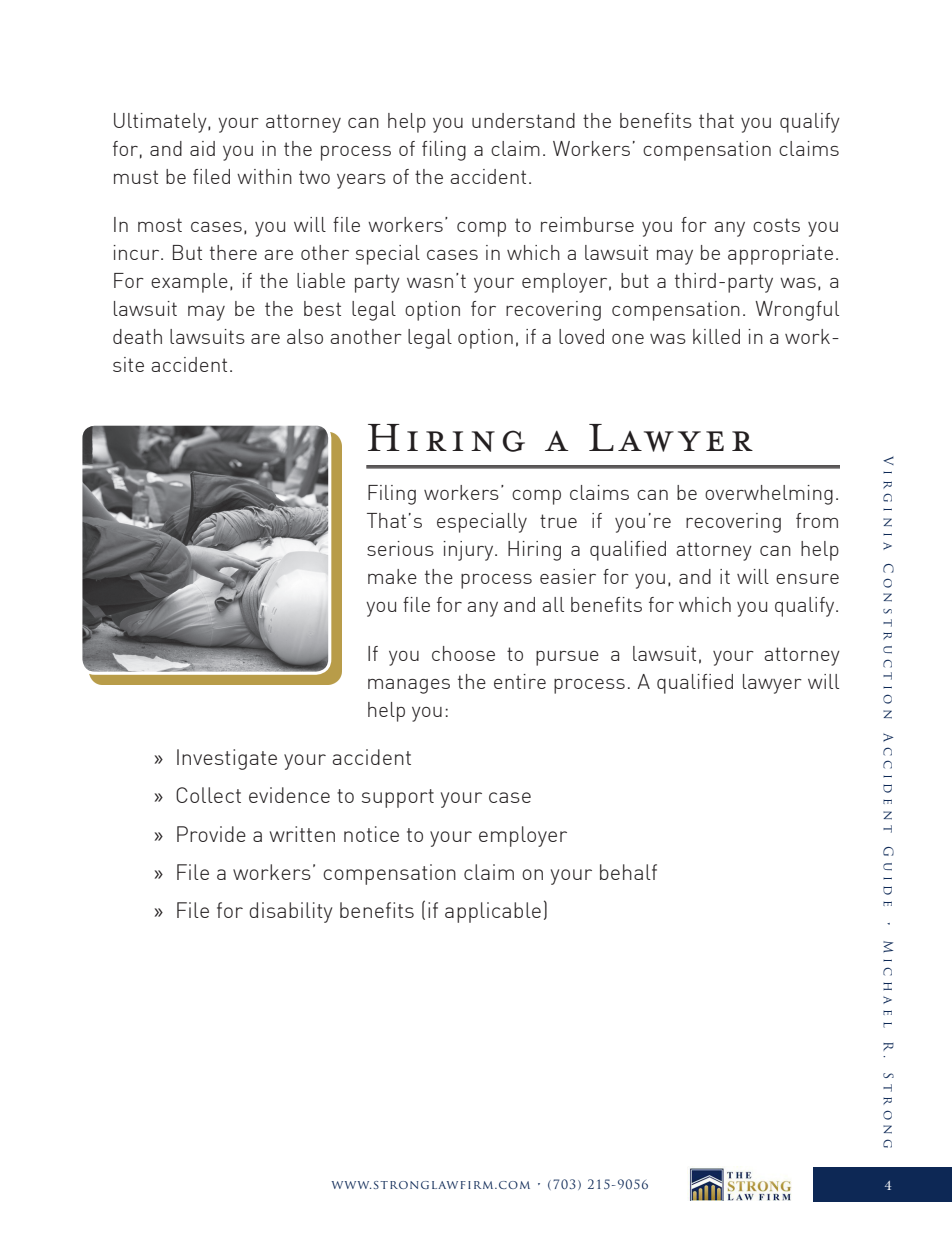 This page has width=952, height=1233. Describe the element at coordinates (523, 120) in the page. I see `understand` at that location.
